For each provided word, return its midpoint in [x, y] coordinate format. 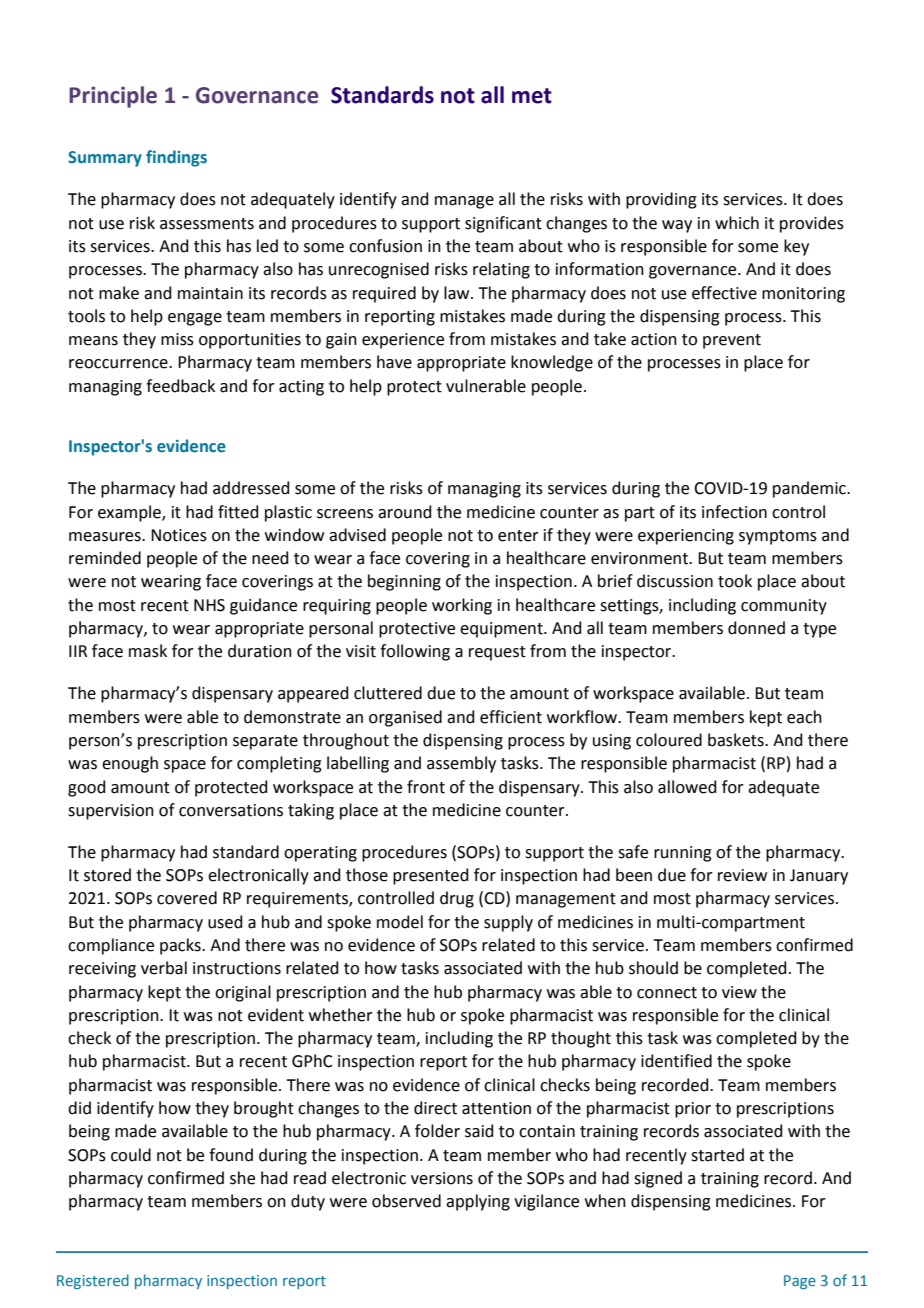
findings [176, 158]
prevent [732, 341]
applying [478, 1202]
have [394, 362]
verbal [164, 968]
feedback [180, 386]
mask [148, 651]
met [532, 96]
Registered [93, 1281]
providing [661, 200]
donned [756, 628]
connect [667, 993]
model [400, 922]
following [415, 652]
